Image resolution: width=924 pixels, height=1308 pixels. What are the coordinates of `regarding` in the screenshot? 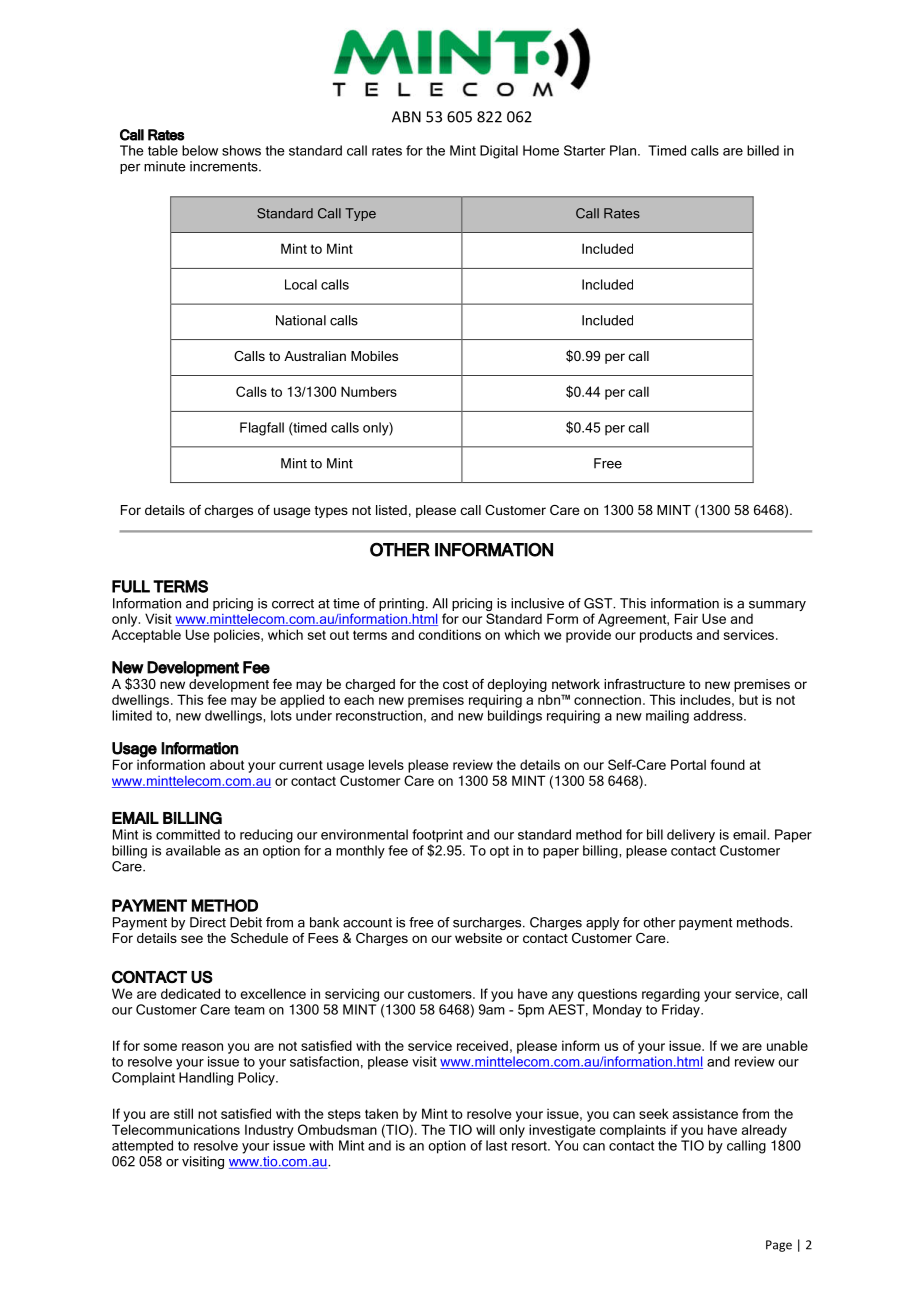 It's located at (671, 995).
